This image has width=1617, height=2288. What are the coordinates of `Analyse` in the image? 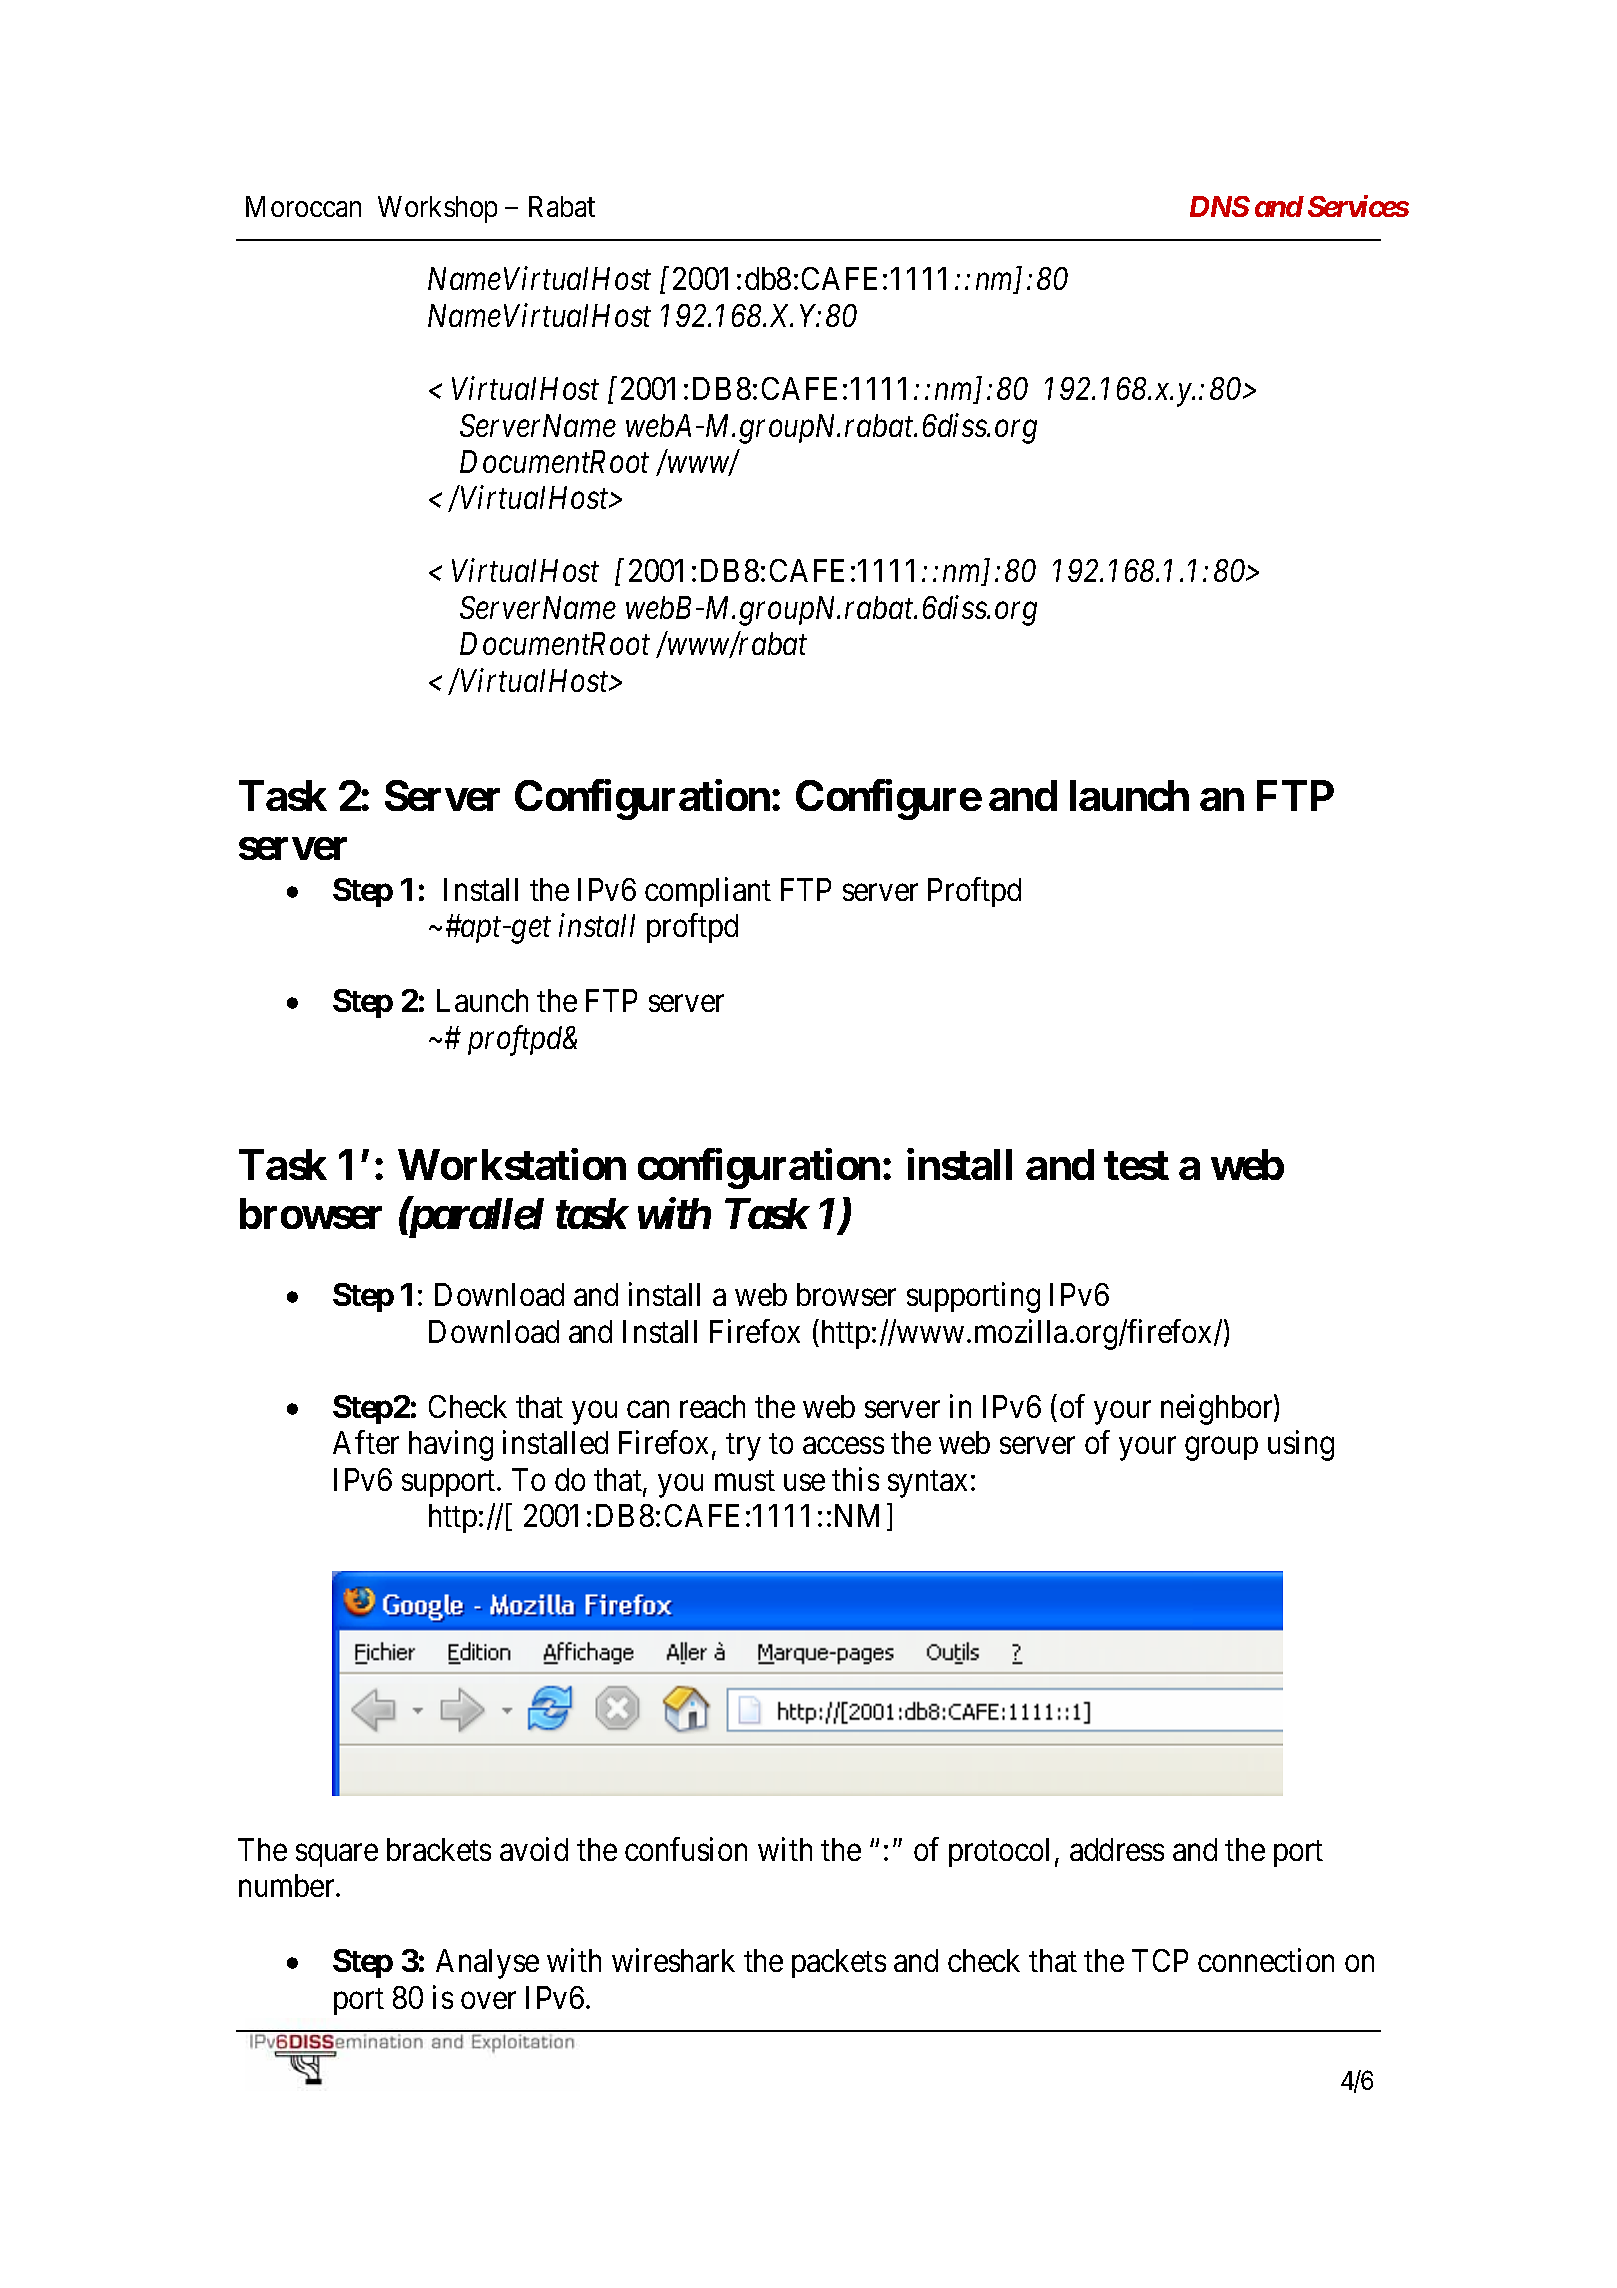 It's located at (487, 1964).
